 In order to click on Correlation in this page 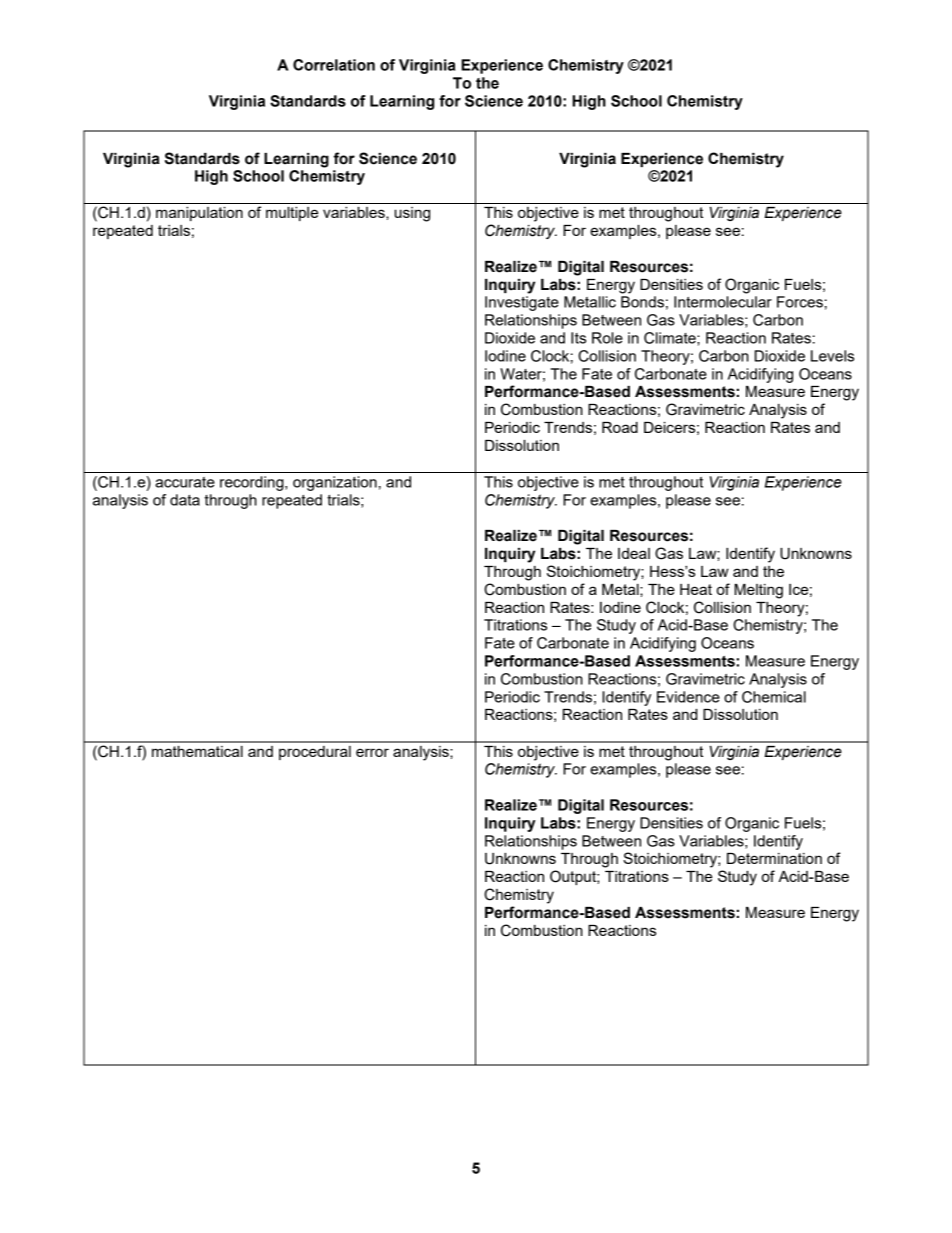, I will do `click(334, 65)`.
